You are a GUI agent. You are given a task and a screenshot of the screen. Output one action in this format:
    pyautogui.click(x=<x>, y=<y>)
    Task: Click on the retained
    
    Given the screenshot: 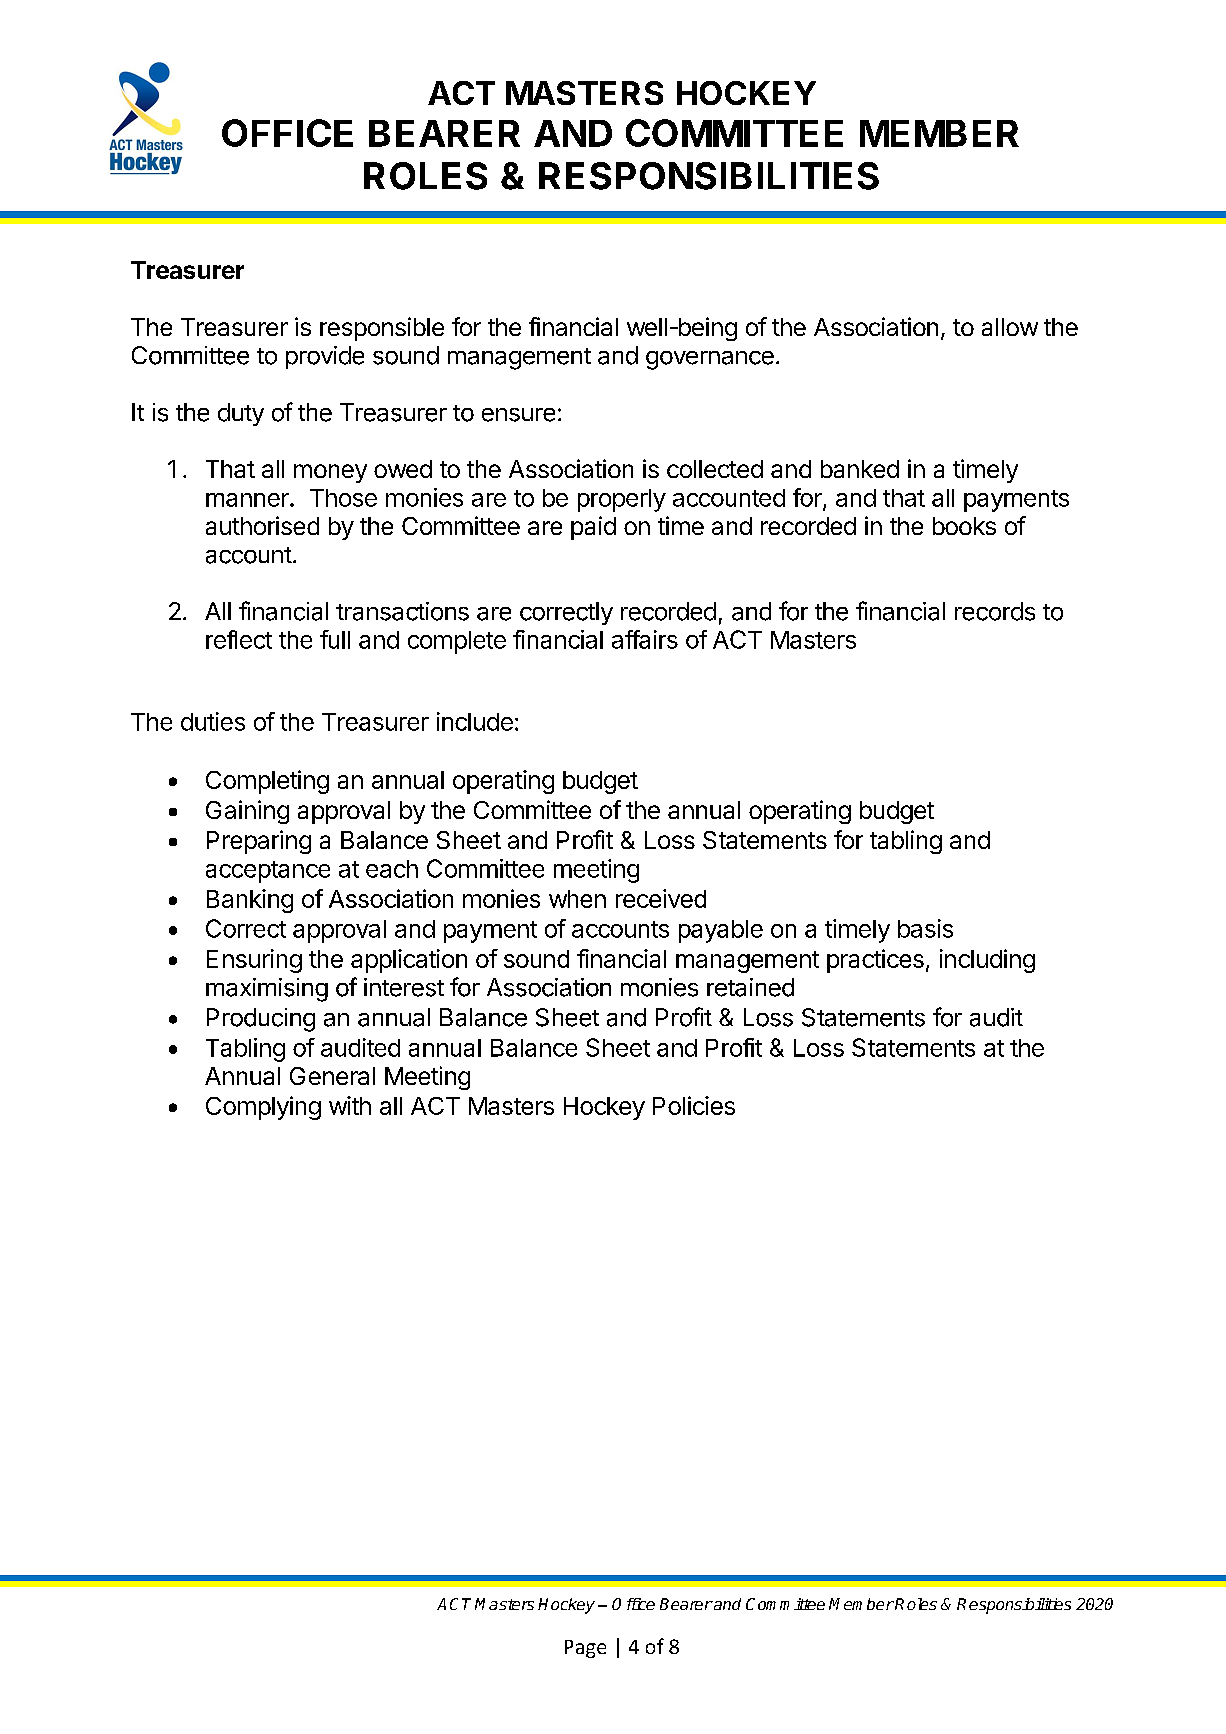 What is the action you would take?
    pyautogui.click(x=750, y=987)
